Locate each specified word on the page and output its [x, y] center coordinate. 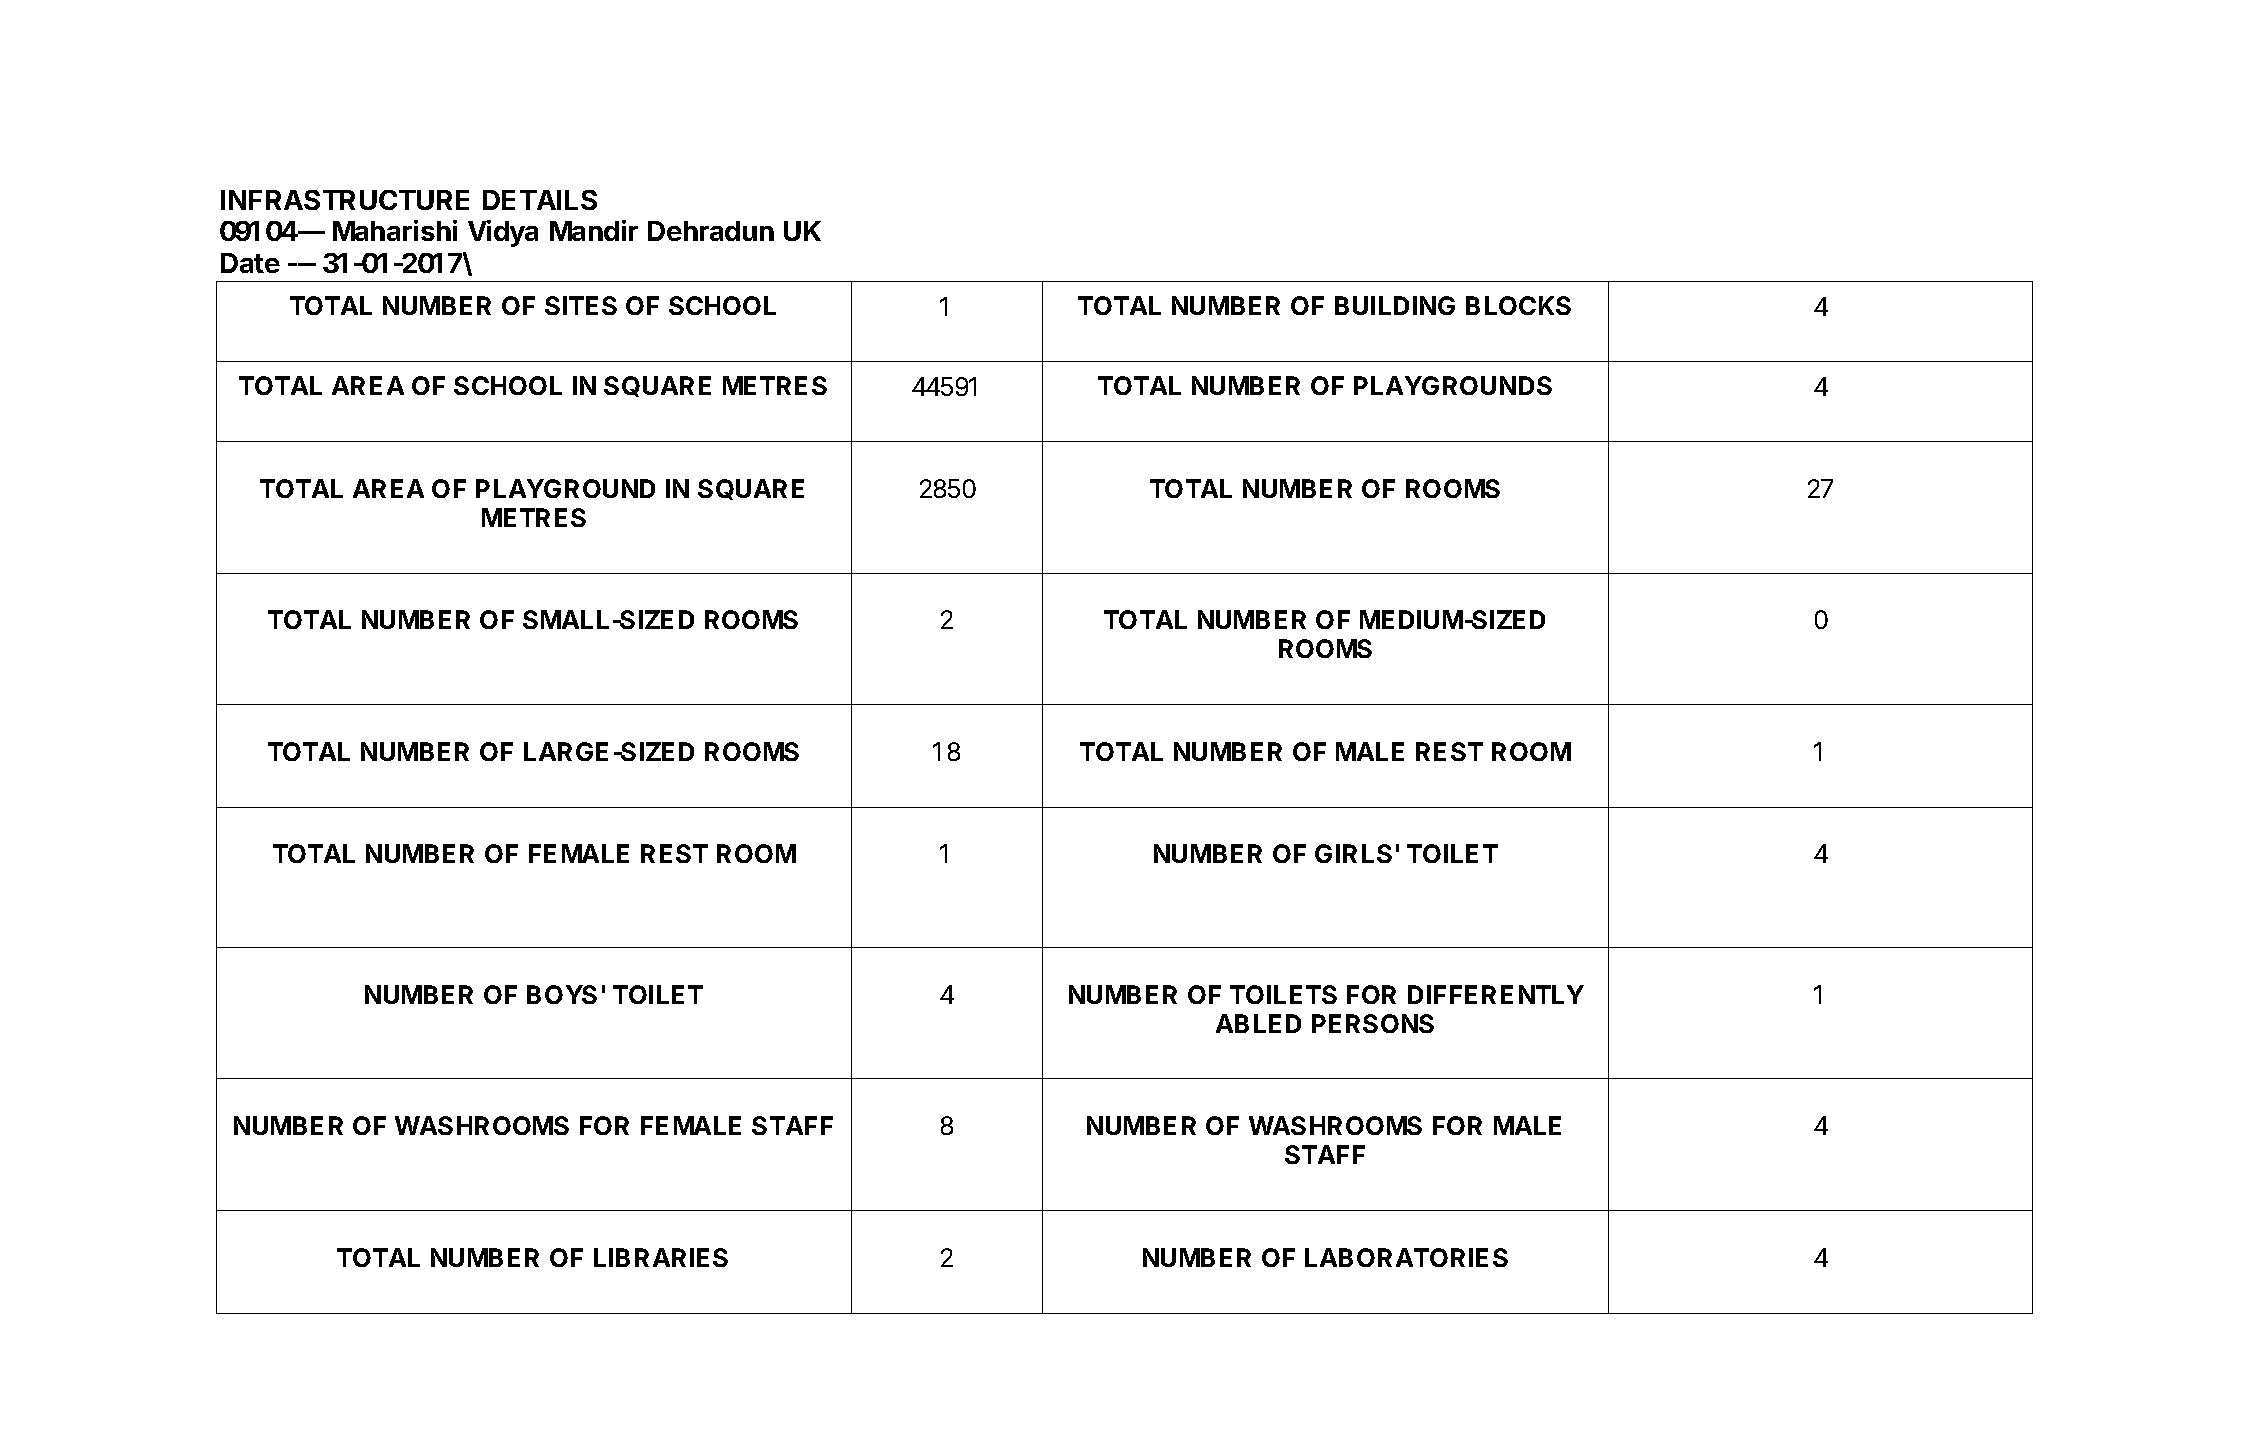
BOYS [562, 994]
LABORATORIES [1406, 1257]
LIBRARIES [661, 1257]
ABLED [1258, 1023]
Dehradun [711, 231]
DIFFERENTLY [1496, 994]
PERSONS [1373, 1023]
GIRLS [1353, 853]
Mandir [594, 230]
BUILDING [1395, 305]
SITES [581, 305]
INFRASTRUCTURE [345, 200]
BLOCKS [1518, 305]
